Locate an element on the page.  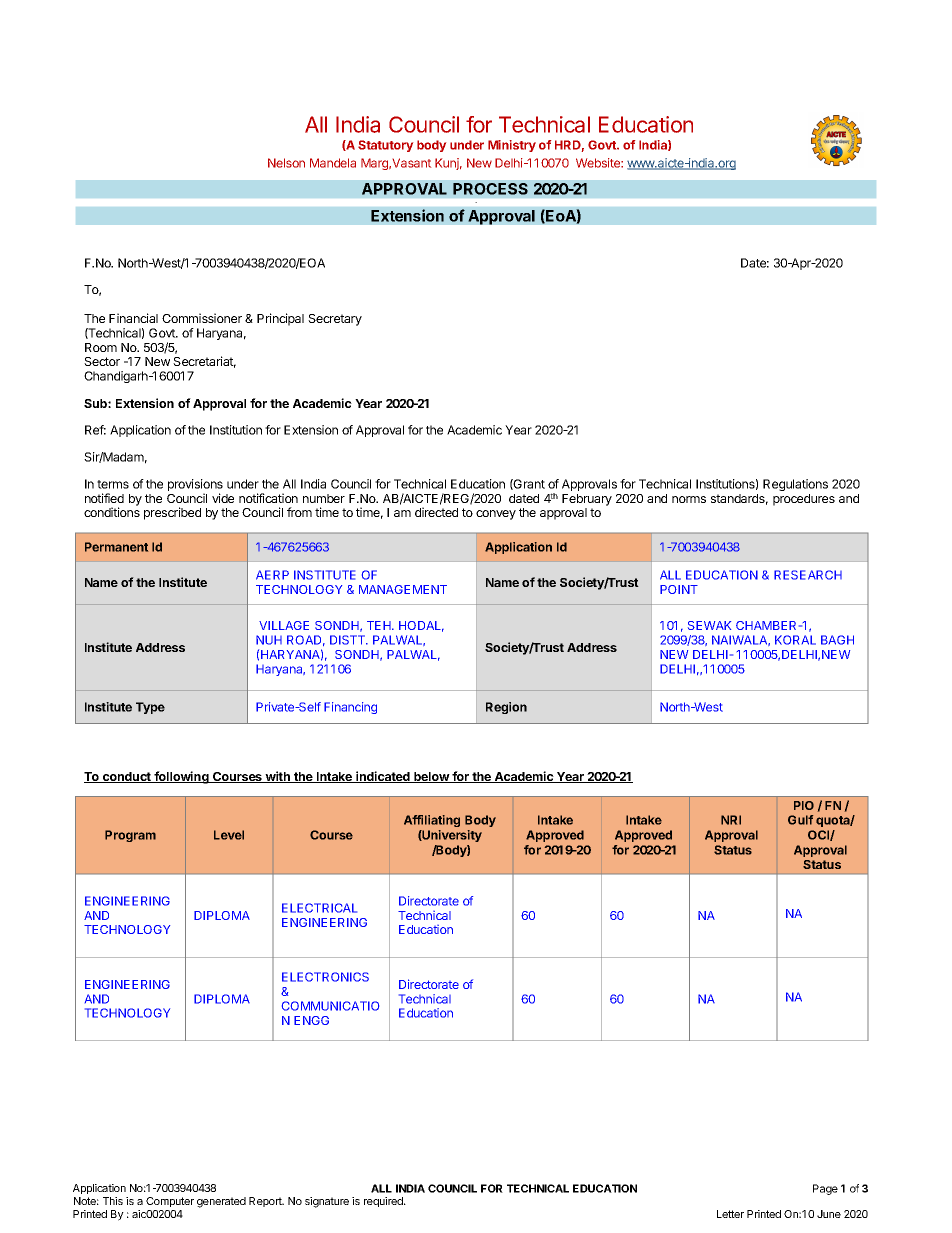
Region is located at coordinates (506, 708).
